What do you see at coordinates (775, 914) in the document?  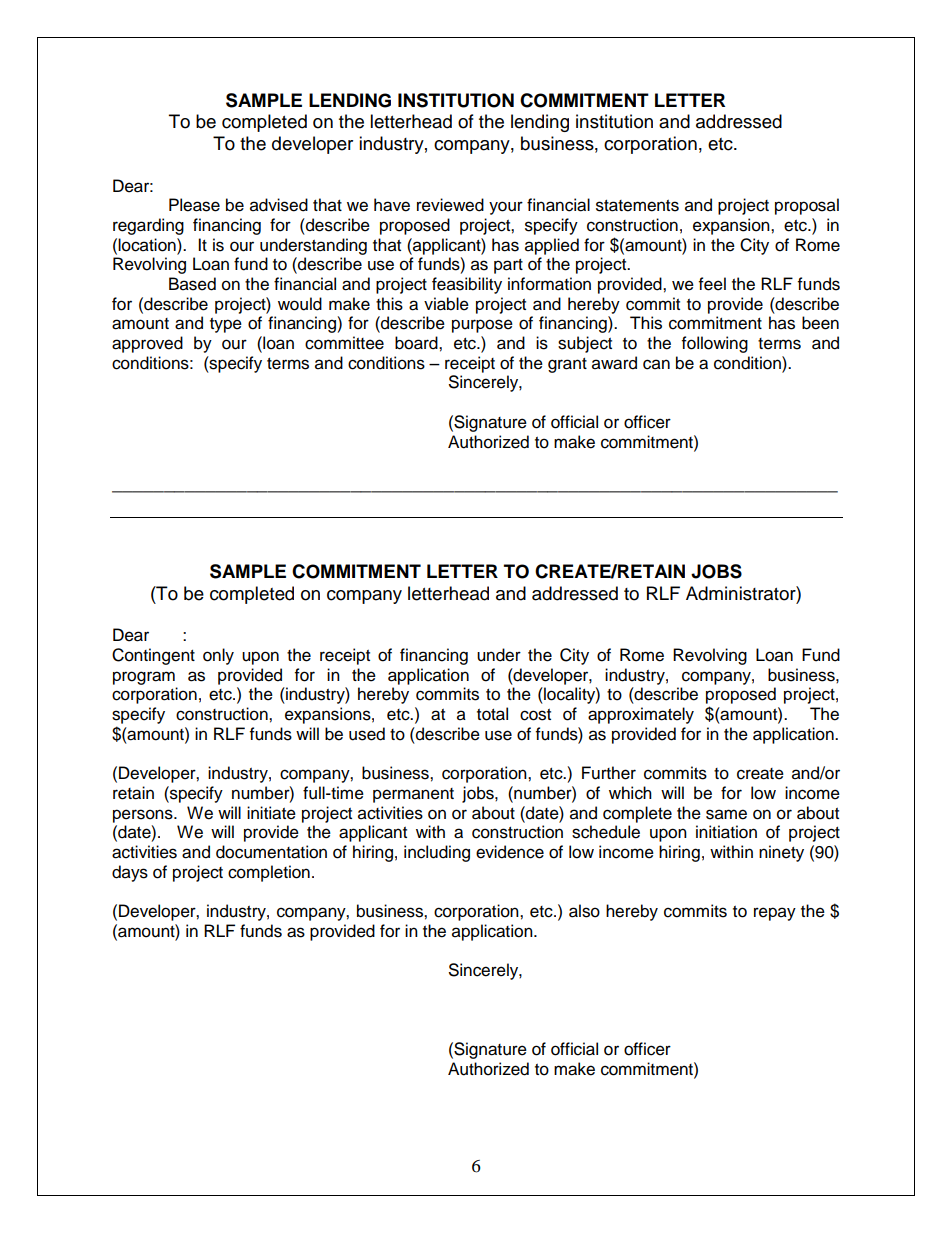 I see `repay` at bounding box center [775, 914].
